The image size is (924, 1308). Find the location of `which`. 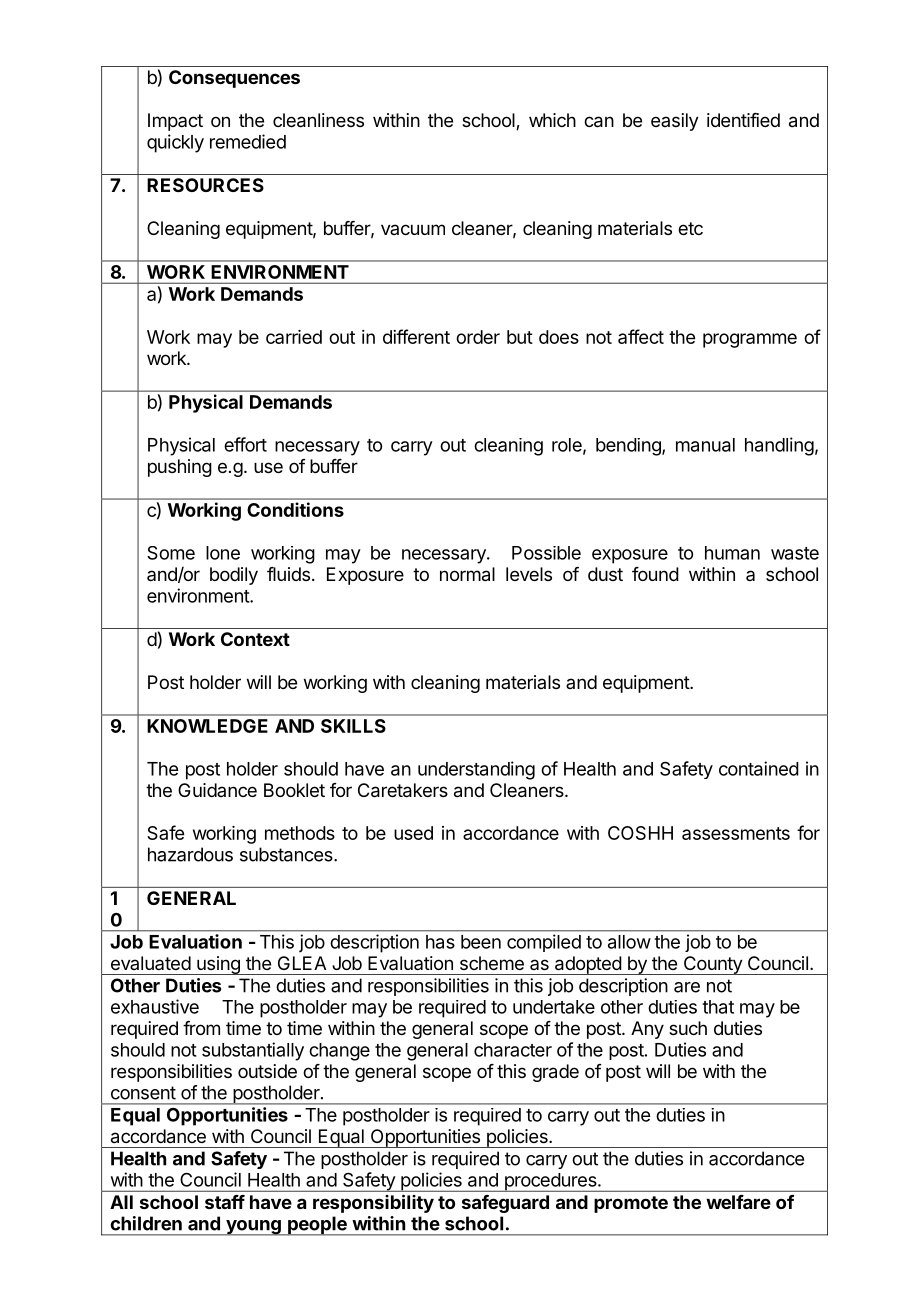

which is located at coordinates (552, 120).
